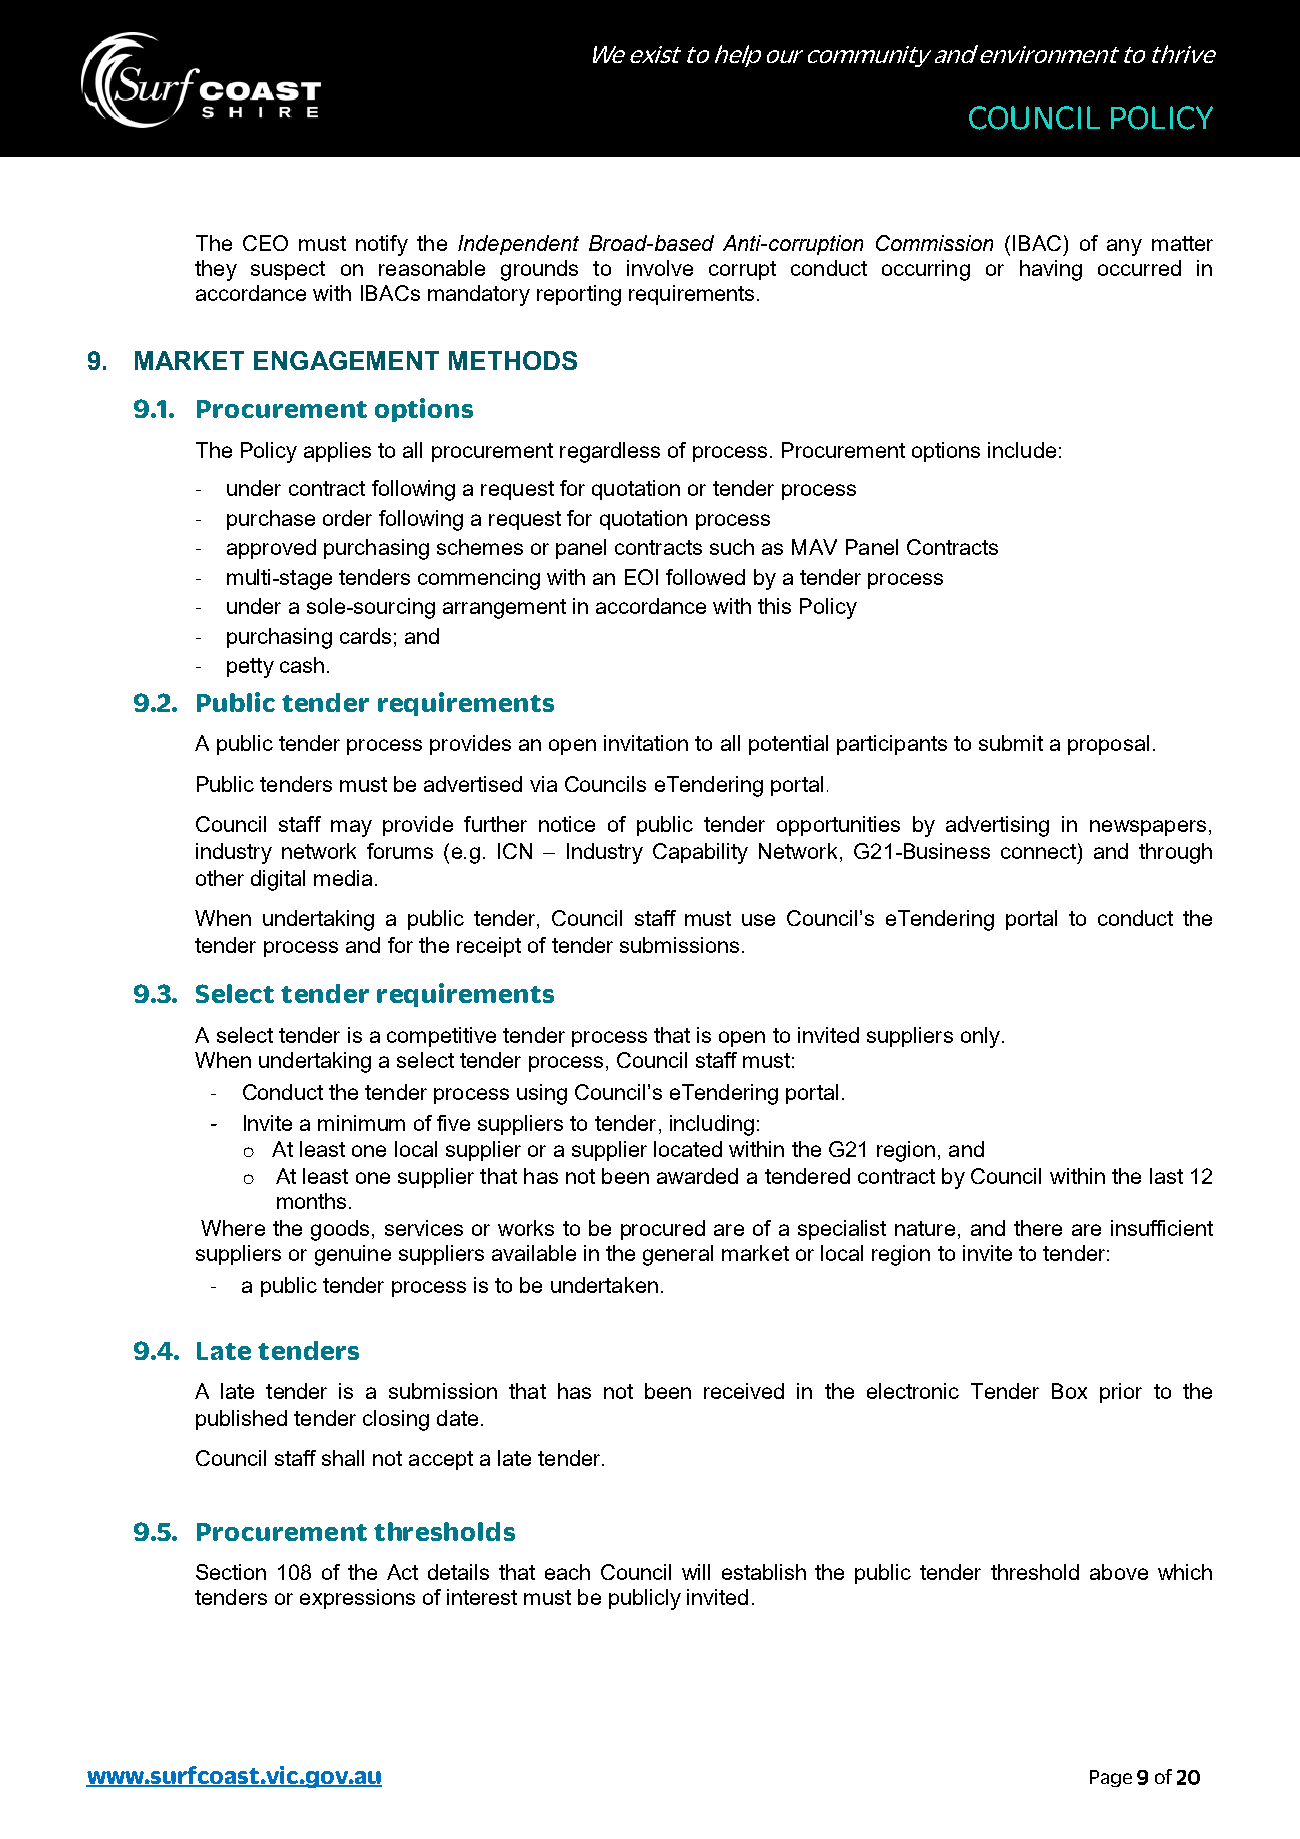  I want to click on involve, so click(660, 268).
